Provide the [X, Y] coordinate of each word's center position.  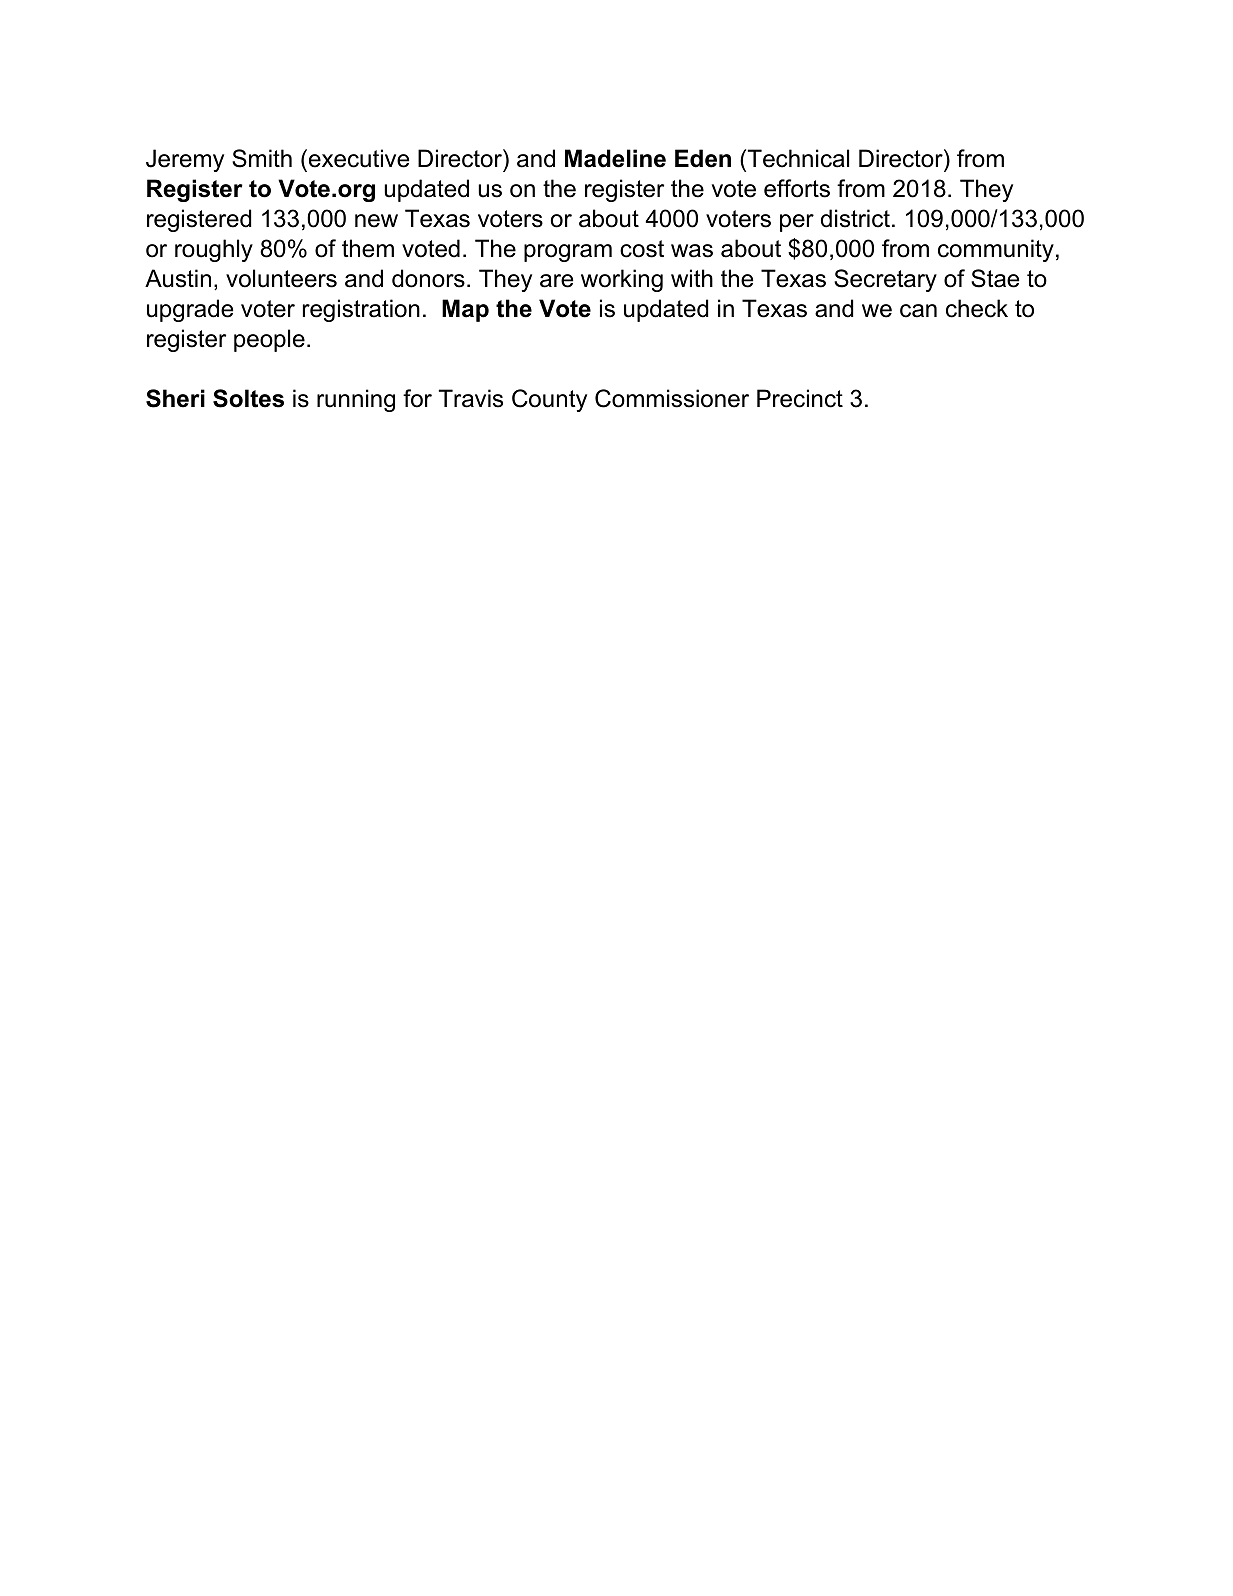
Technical [798, 158]
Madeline [615, 158]
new [376, 221]
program [568, 253]
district [855, 218]
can [918, 311]
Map [465, 310]
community [996, 250]
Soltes [248, 398]
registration [361, 310]
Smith [262, 158]
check [977, 308]
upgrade [190, 310]
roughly [214, 250]
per [797, 223]
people [269, 340]
